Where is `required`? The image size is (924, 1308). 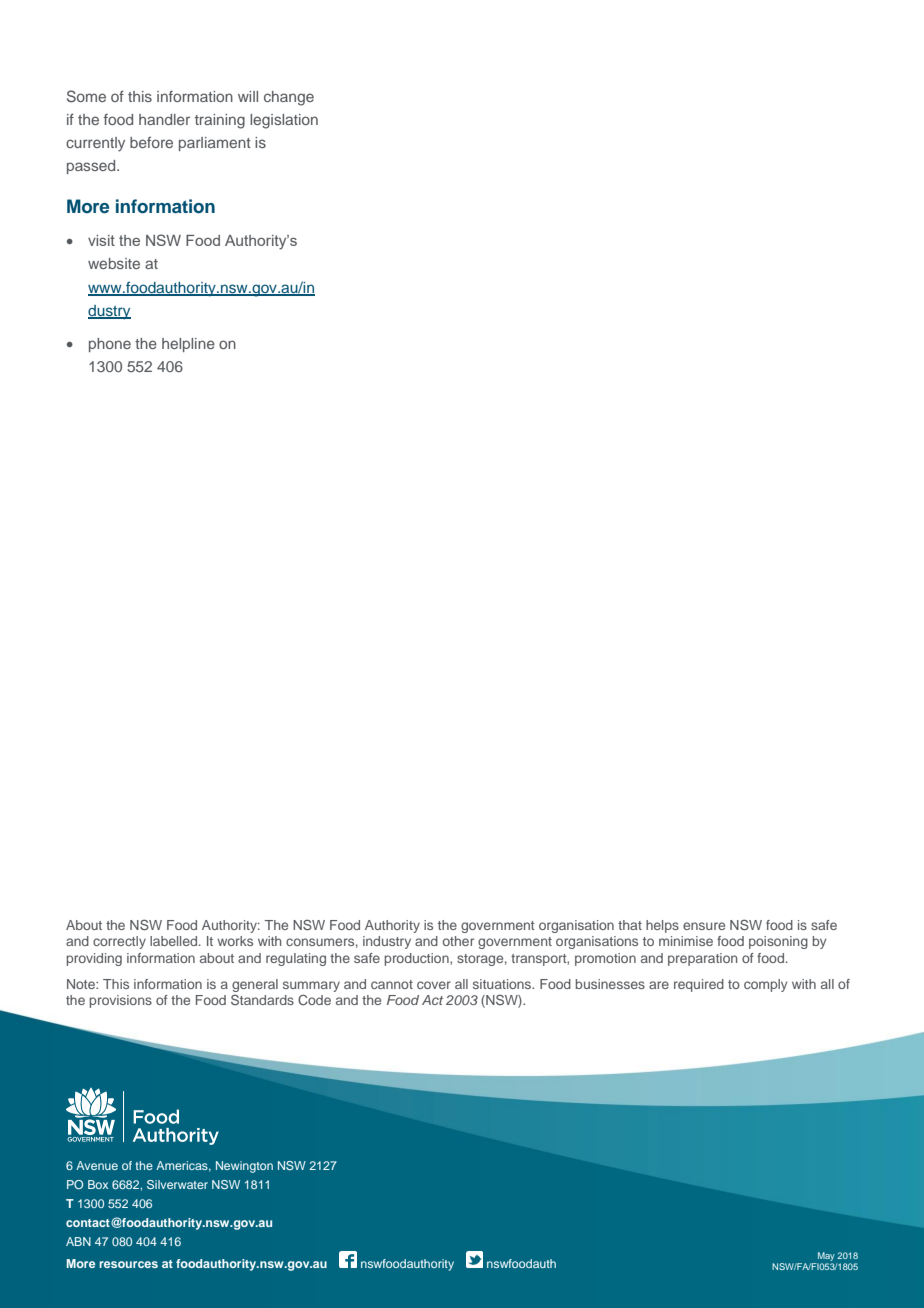 required is located at coordinates (699, 985).
